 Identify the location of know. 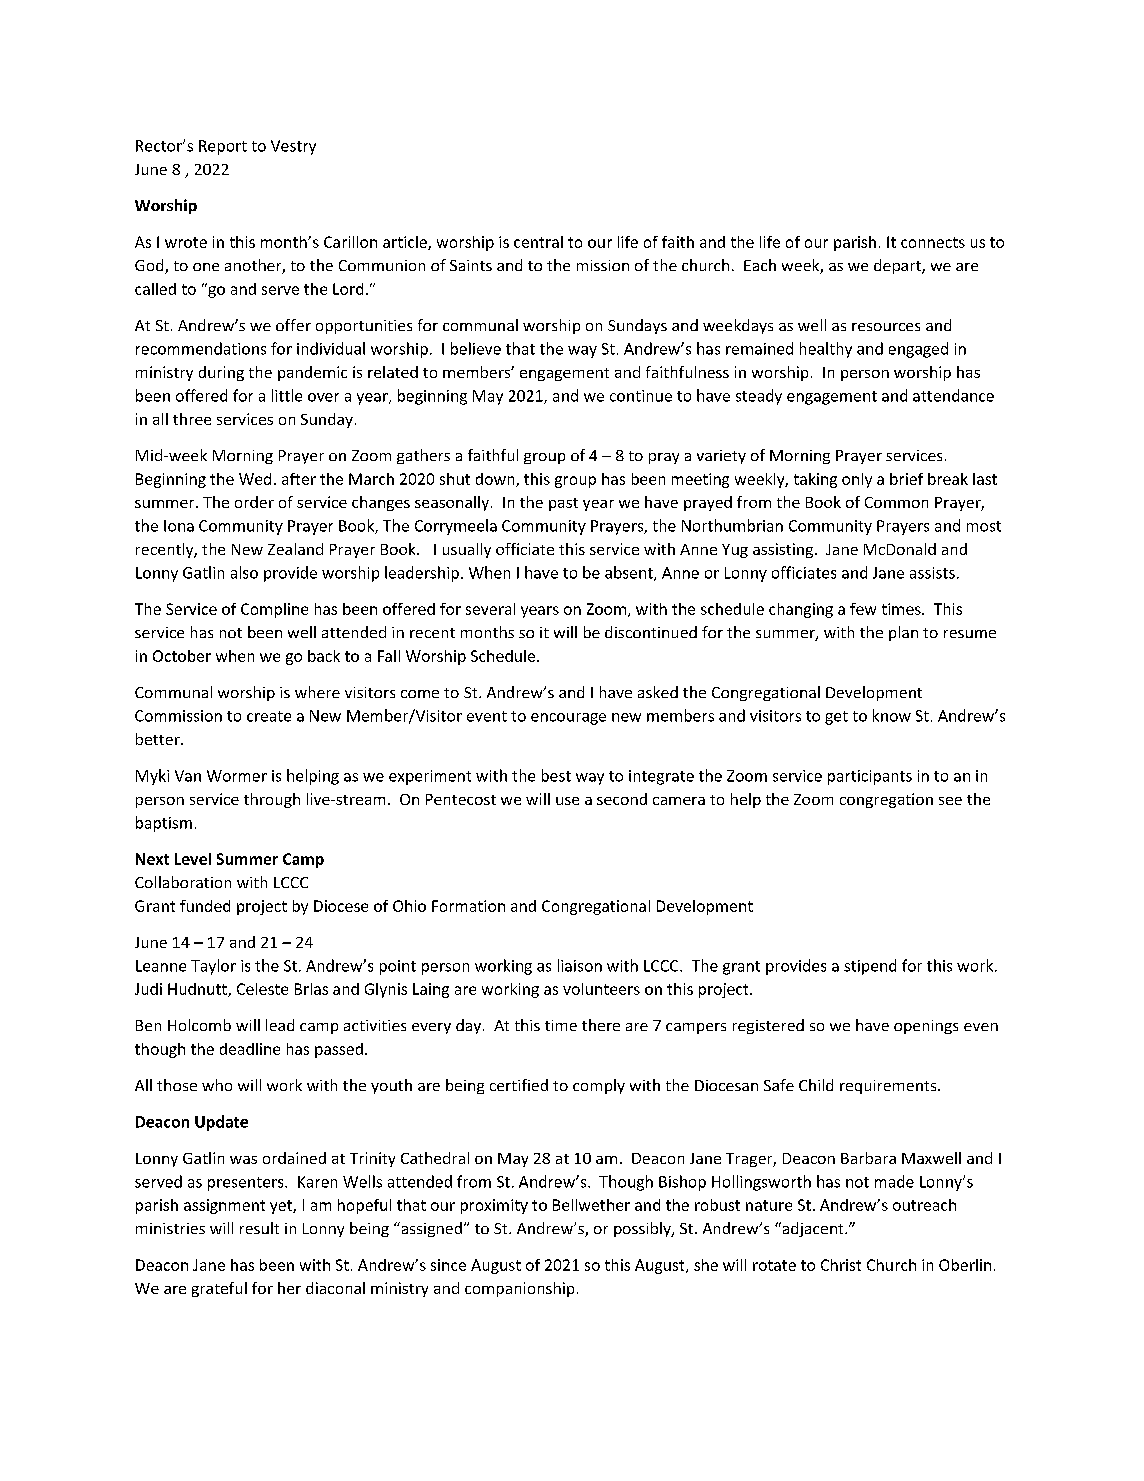
(892, 715).
